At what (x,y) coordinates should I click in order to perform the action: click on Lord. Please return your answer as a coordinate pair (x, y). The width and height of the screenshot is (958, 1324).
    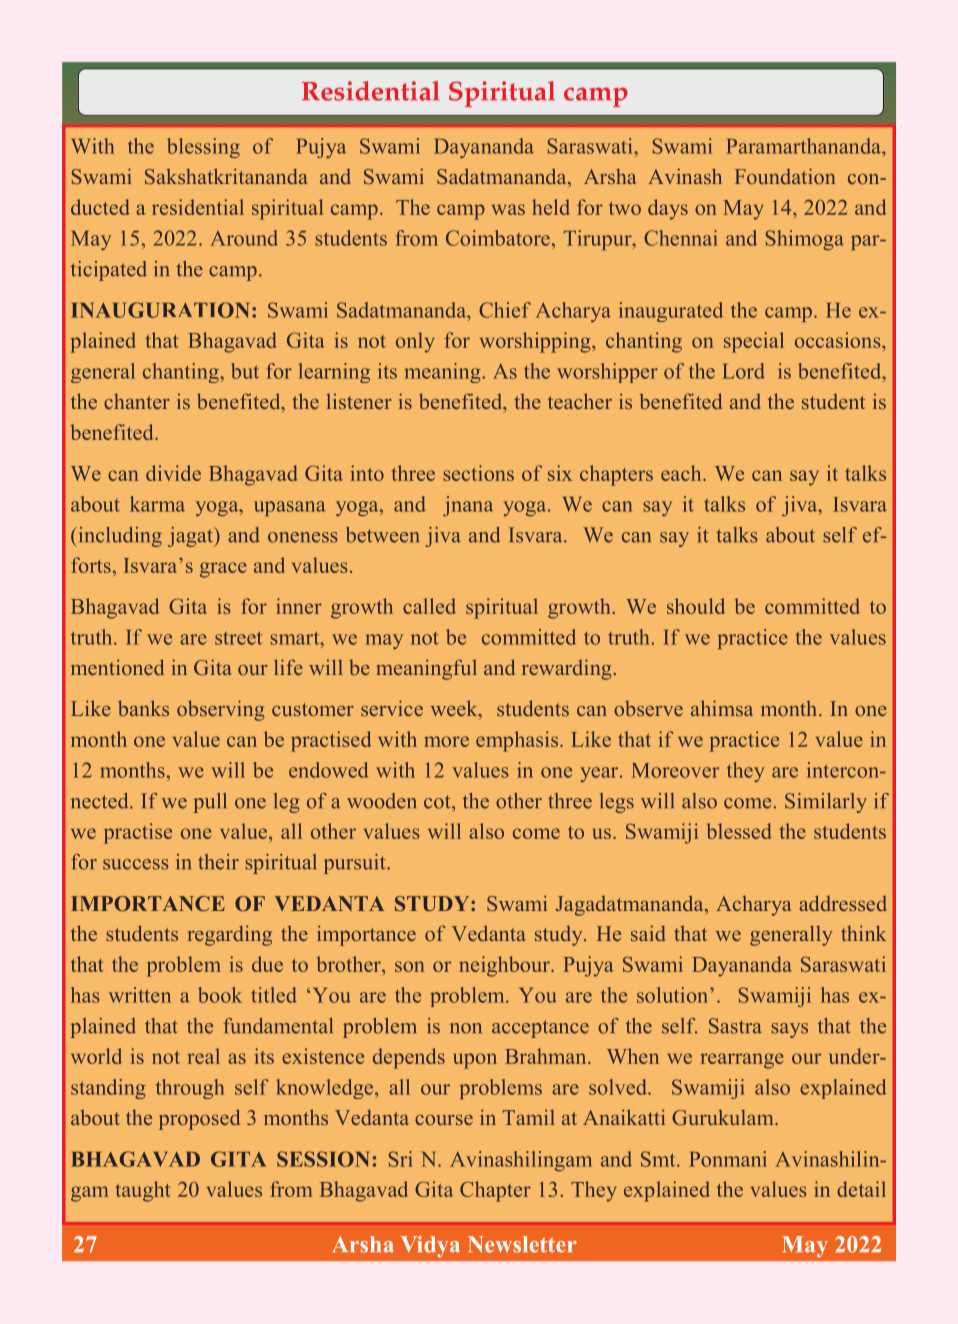
    Looking at the image, I should click on (743, 371).
